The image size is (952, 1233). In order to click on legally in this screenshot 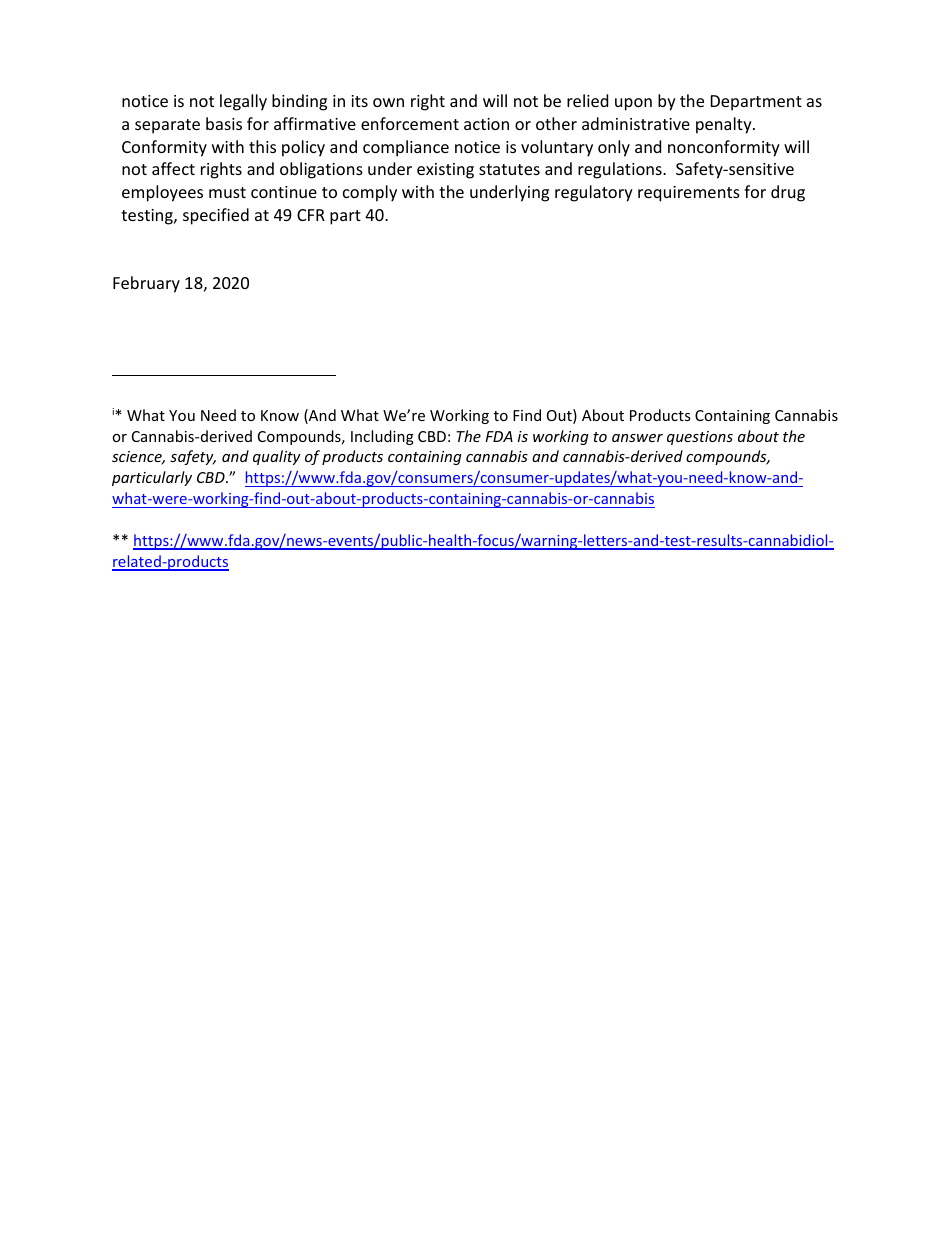, I will do `click(243, 102)`.
